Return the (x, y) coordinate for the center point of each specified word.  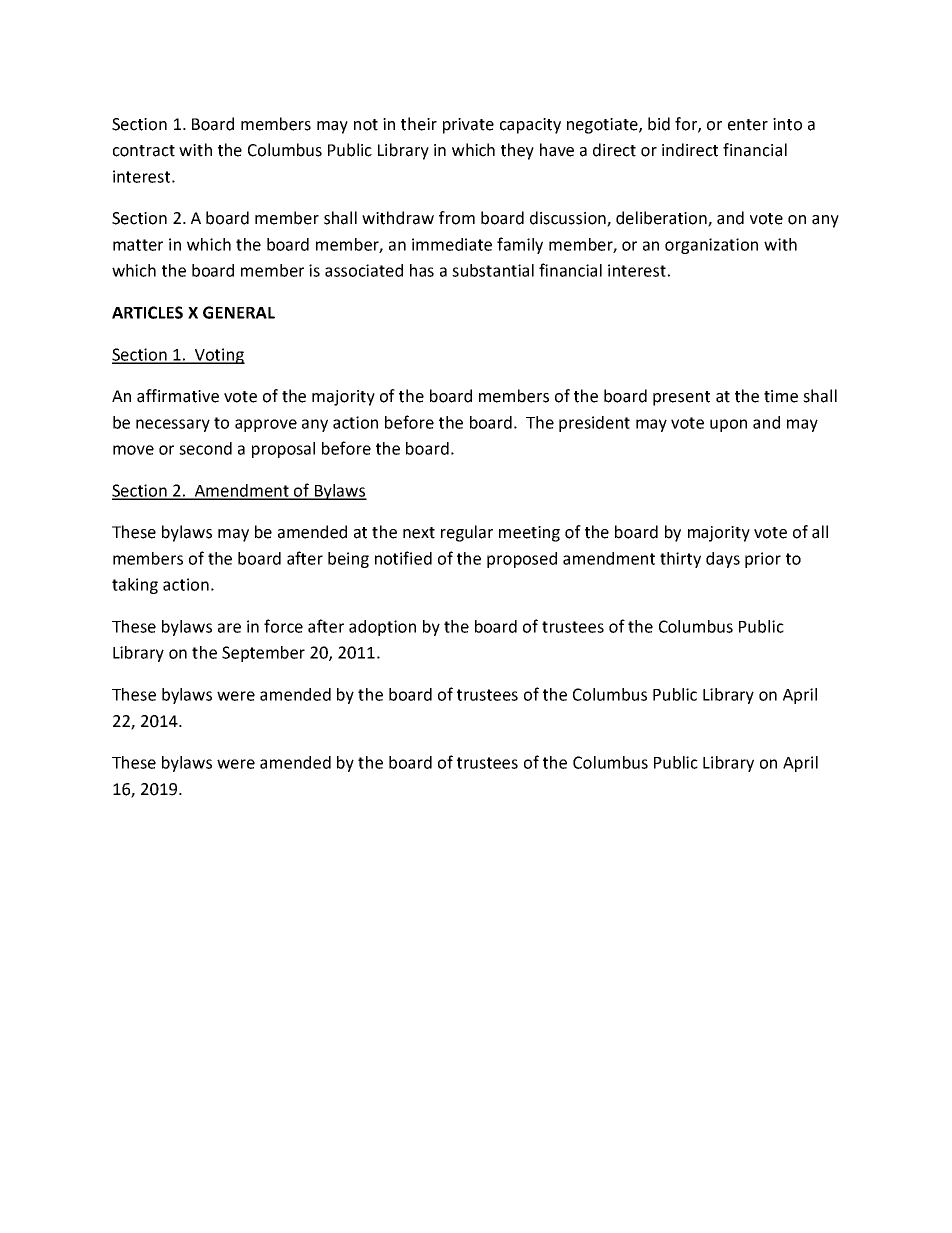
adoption (382, 628)
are (229, 628)
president (594, 424)
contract (144, 151)
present (681, 398)
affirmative (178, 396)
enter (748, 125)
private (468, 126)
